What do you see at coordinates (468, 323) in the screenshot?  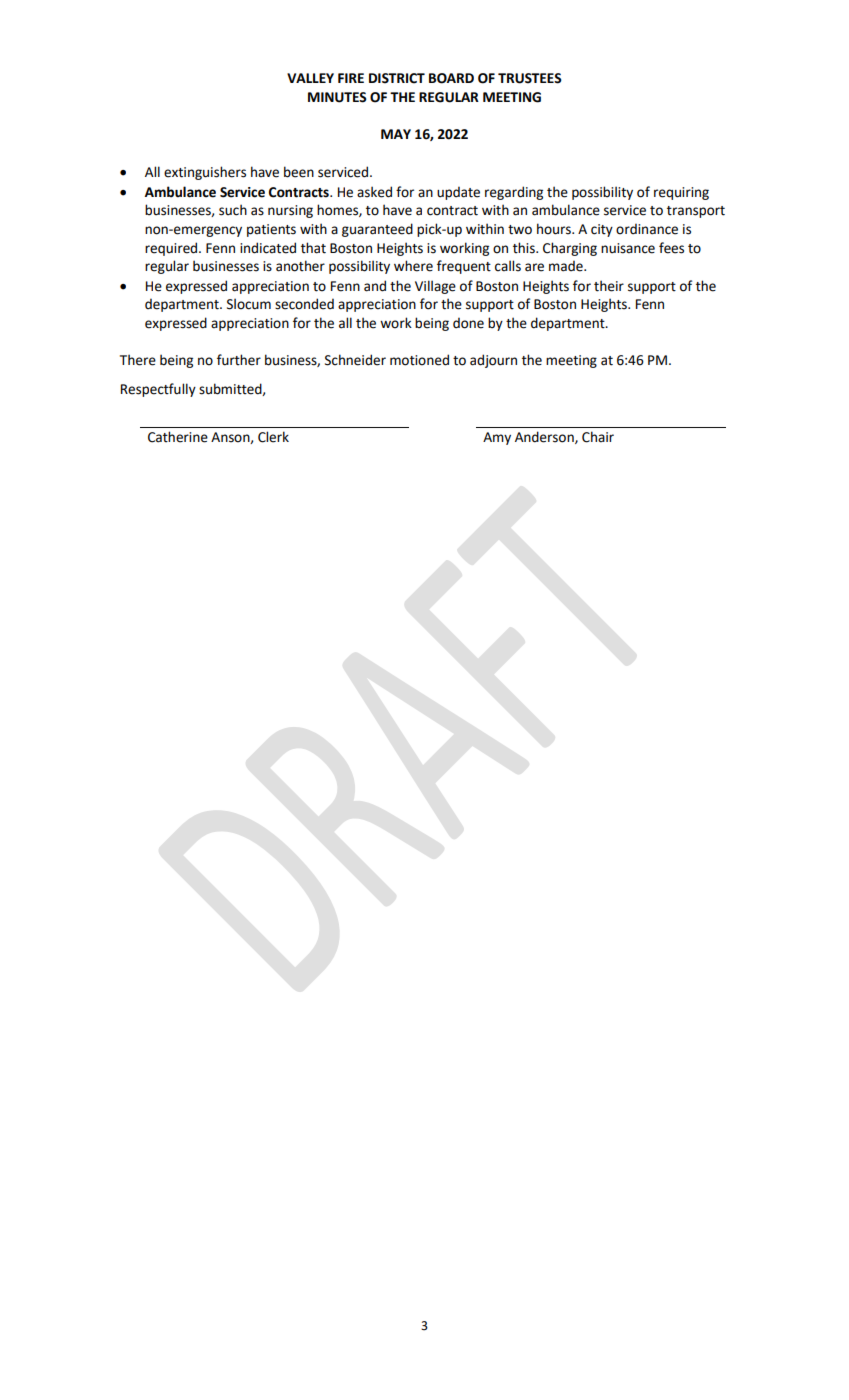 I see `done` at bounding box center [468, 323].
